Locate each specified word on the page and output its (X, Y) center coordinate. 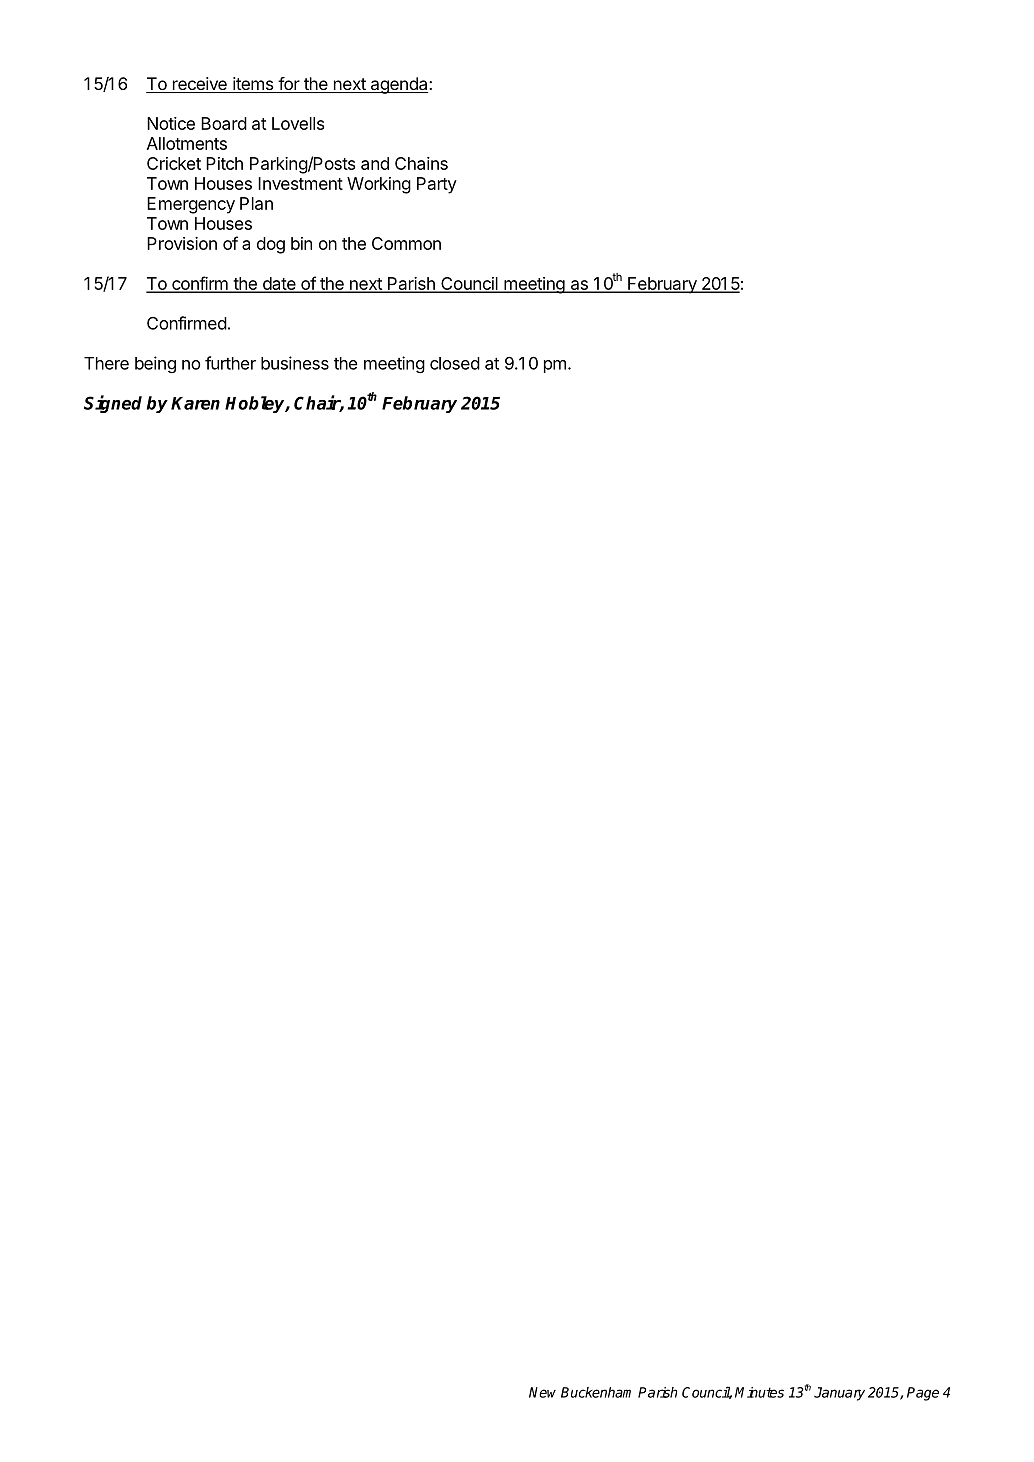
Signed (113, 404)
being (155, 364)
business (295, 363)
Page (923, 1394)
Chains (421, 163)
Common (406, 243)
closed (455, 363)
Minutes (759, 1392)
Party (437, 185)
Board (224, 123)
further (230, 363)
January (839, 1394)
